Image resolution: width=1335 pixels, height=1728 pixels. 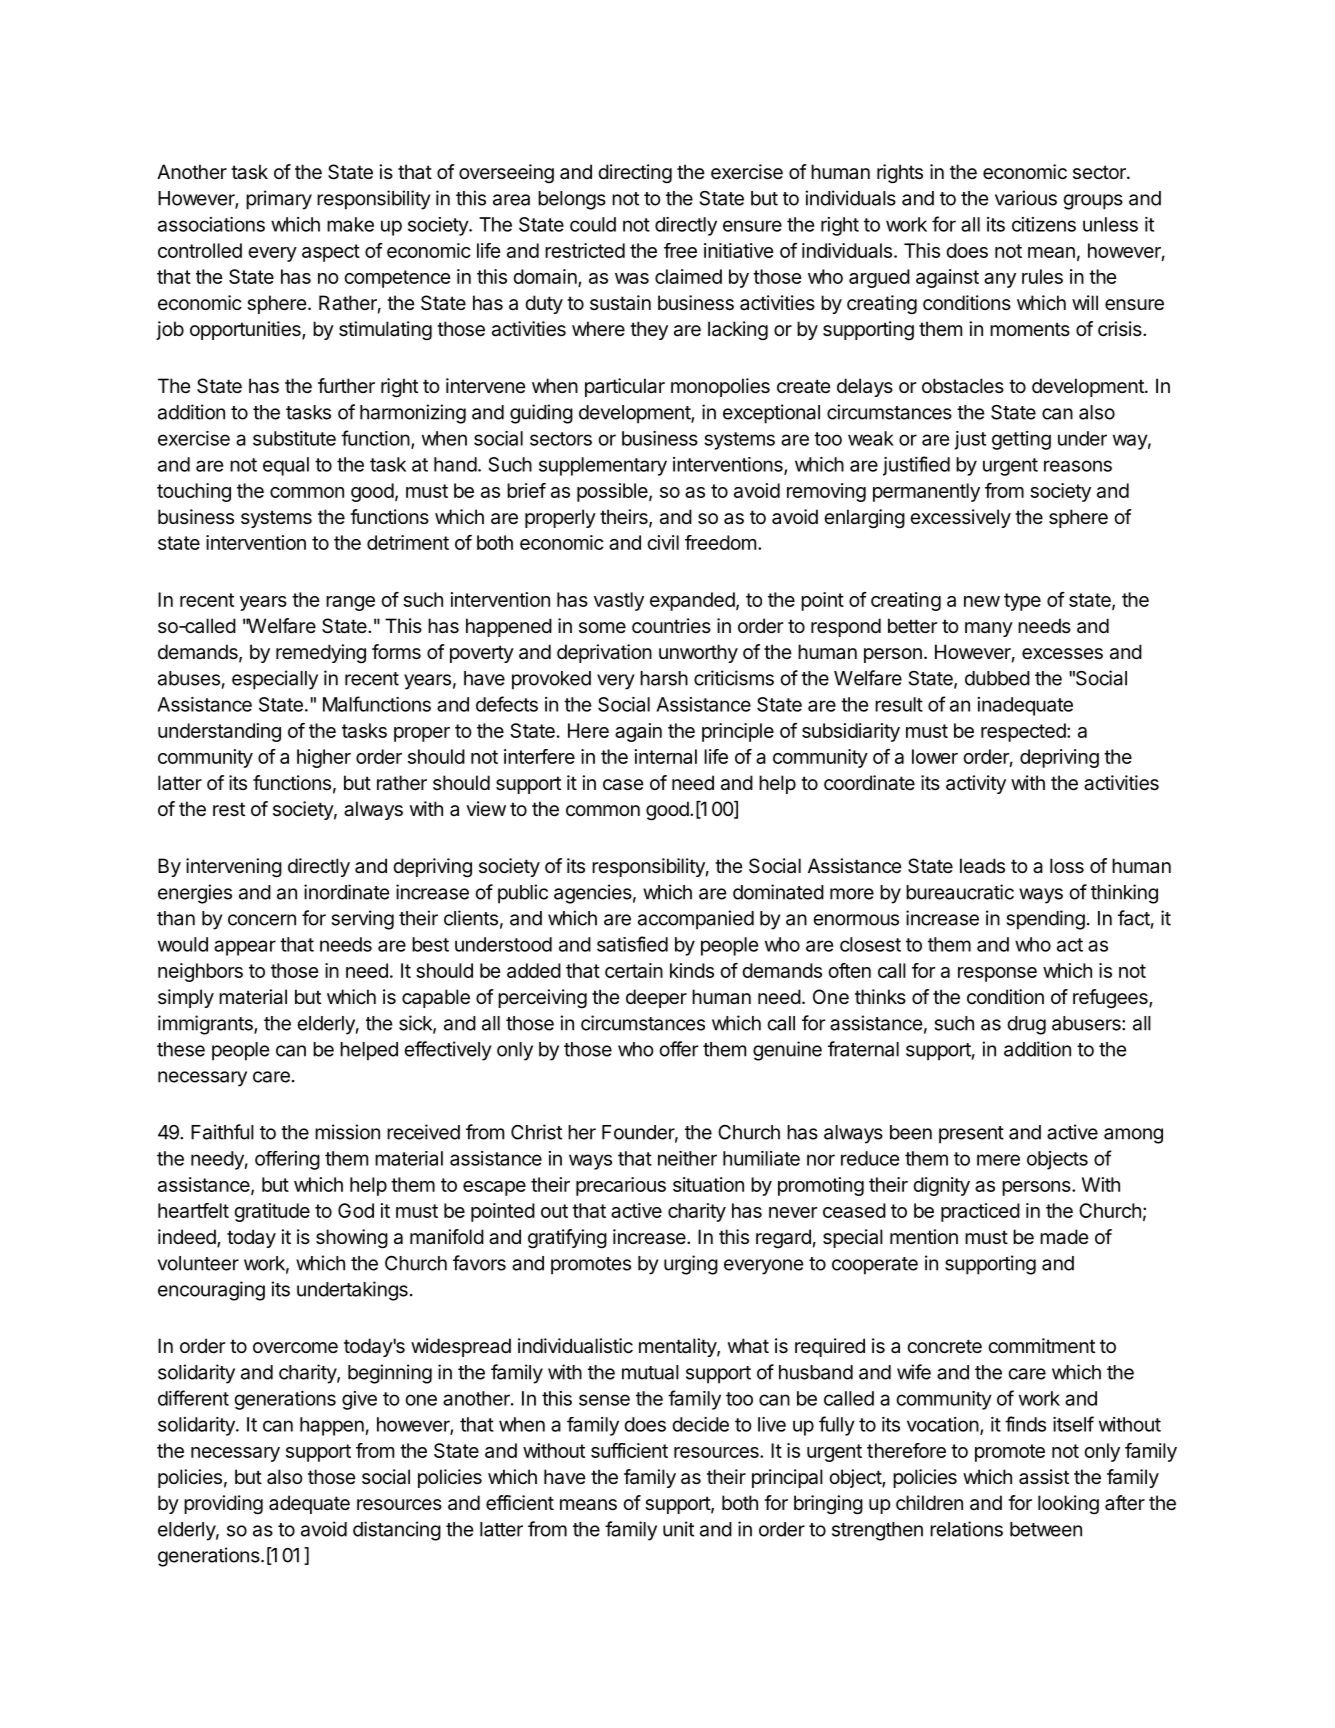 I want to click on remedying, so click(x=321, y=654).
